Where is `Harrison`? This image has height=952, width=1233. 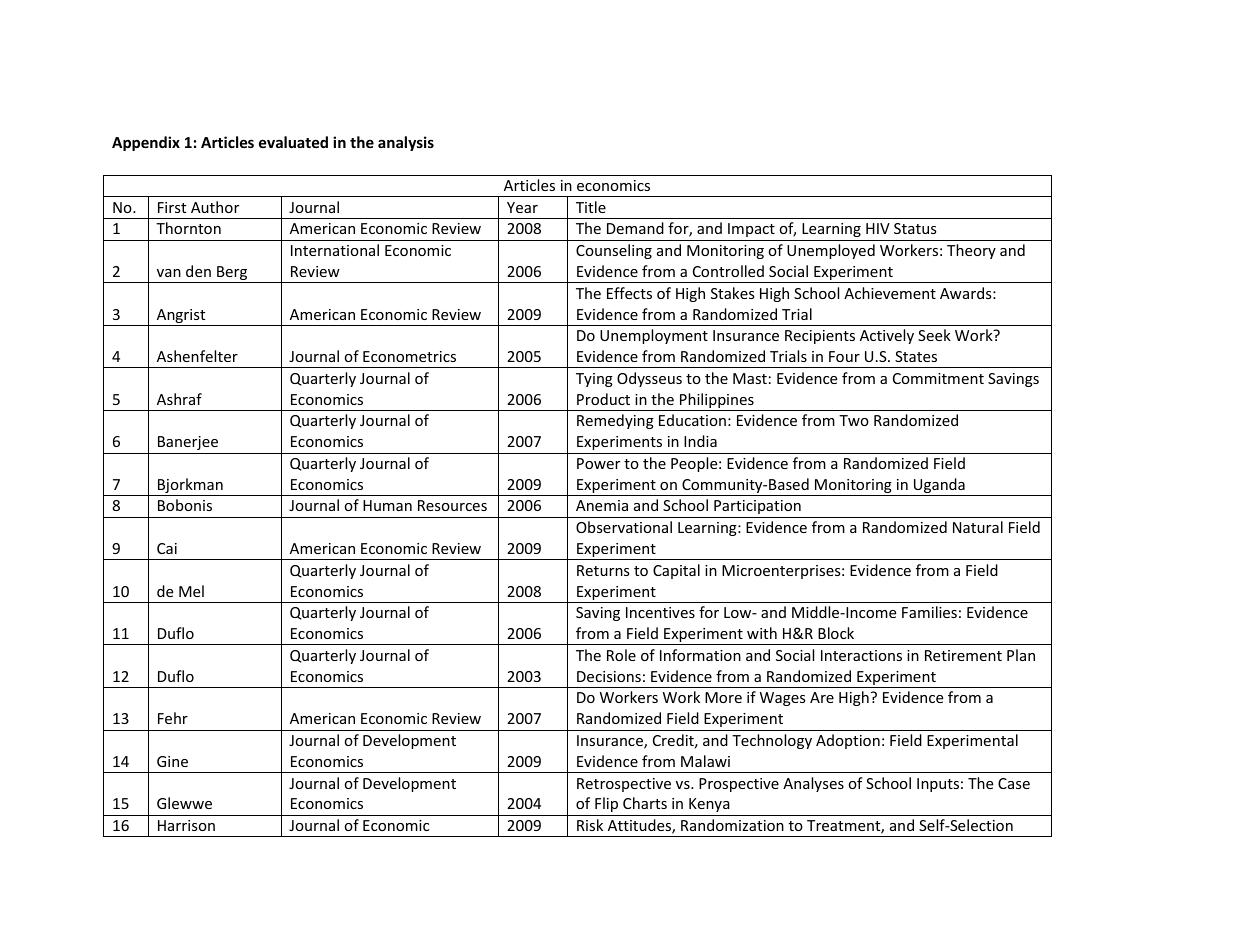 Harrison is located at coordinates (186, 825).
